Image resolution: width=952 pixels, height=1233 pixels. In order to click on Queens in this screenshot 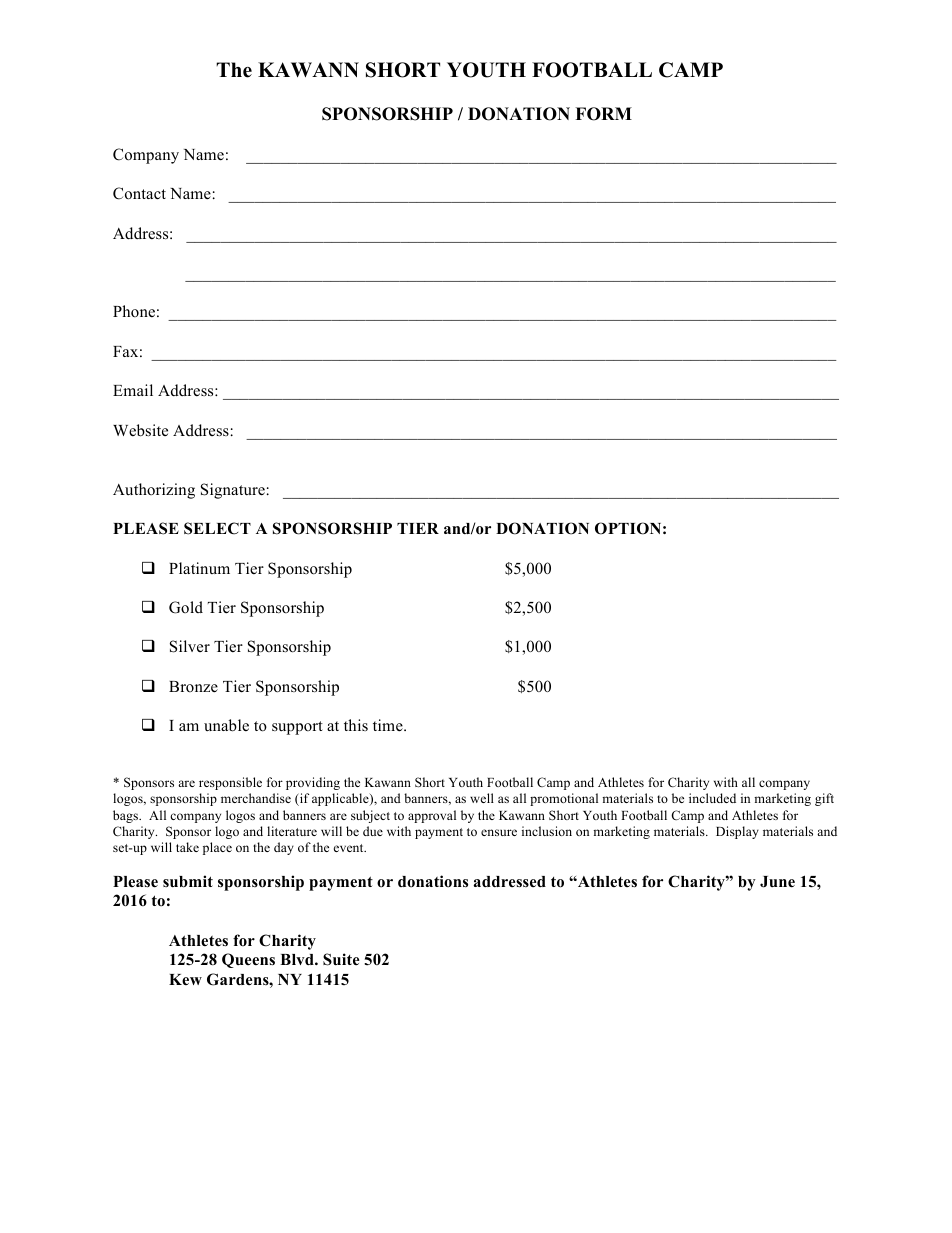, I will do `click(248, 960)`.
